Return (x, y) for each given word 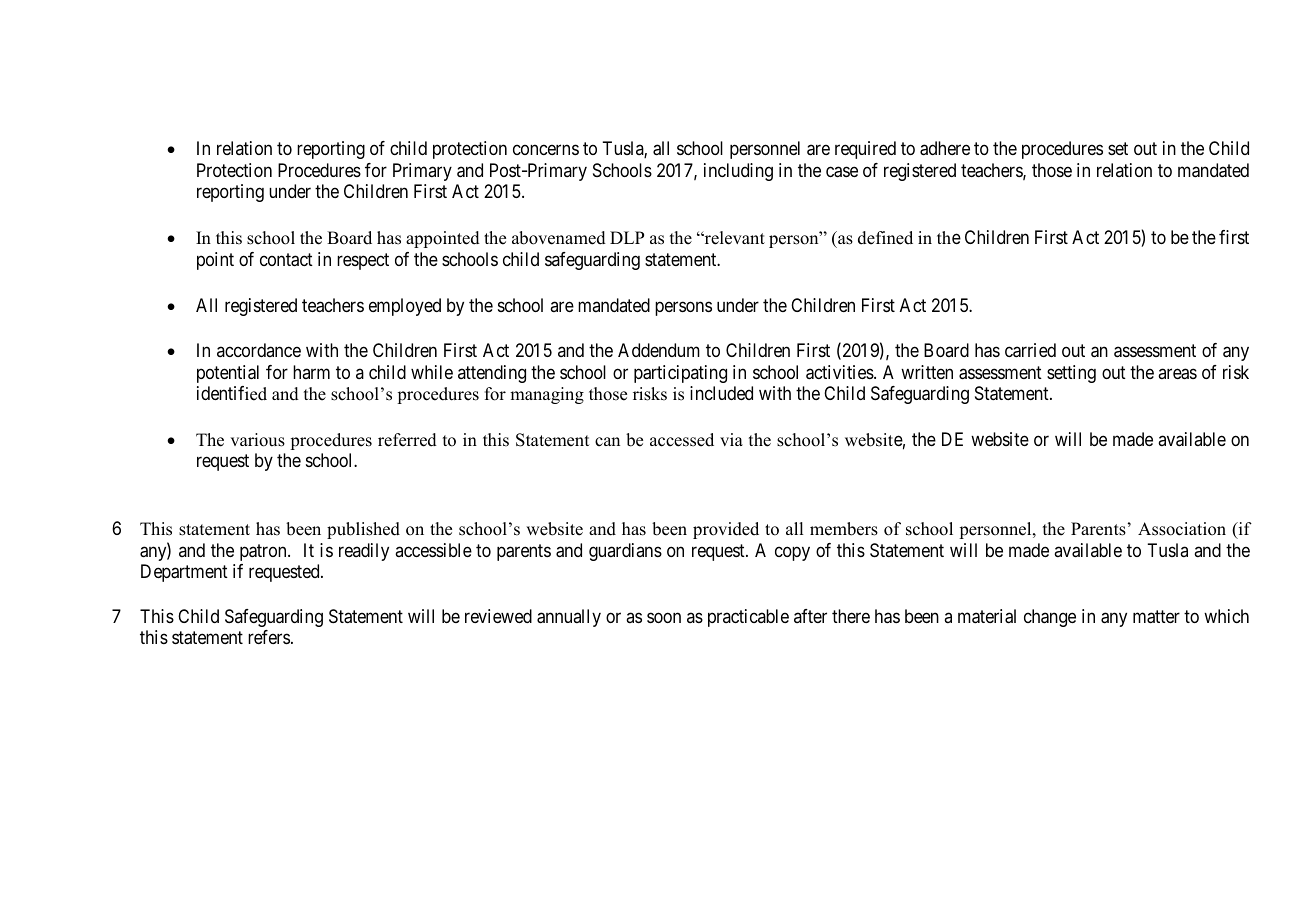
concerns (546, 150)
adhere (945, 148)
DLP (627, 237)
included (721, 393)
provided (726, 530)
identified (232, 393)
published (363, 530)
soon (664, 617)
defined (885, 238)
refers (269, 637)
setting (1071, 374)
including (738, 172)
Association (1182, 529)
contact (286, 260)
